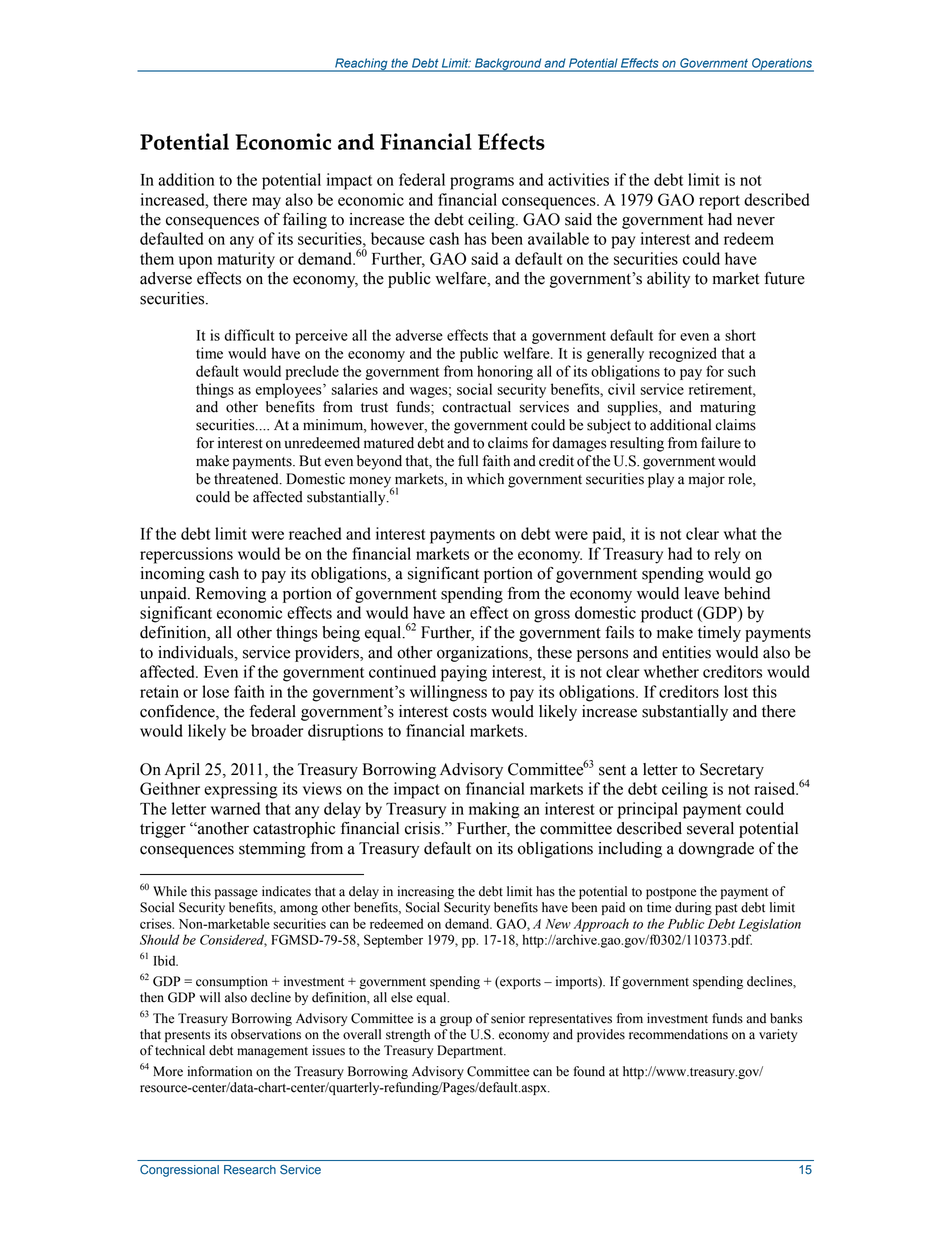 This screenshot has width=952, height=1233. What do you see at coordinates (250, 1170) in the screenshot?
I see `Research` at bounding box center [250, 1170].
